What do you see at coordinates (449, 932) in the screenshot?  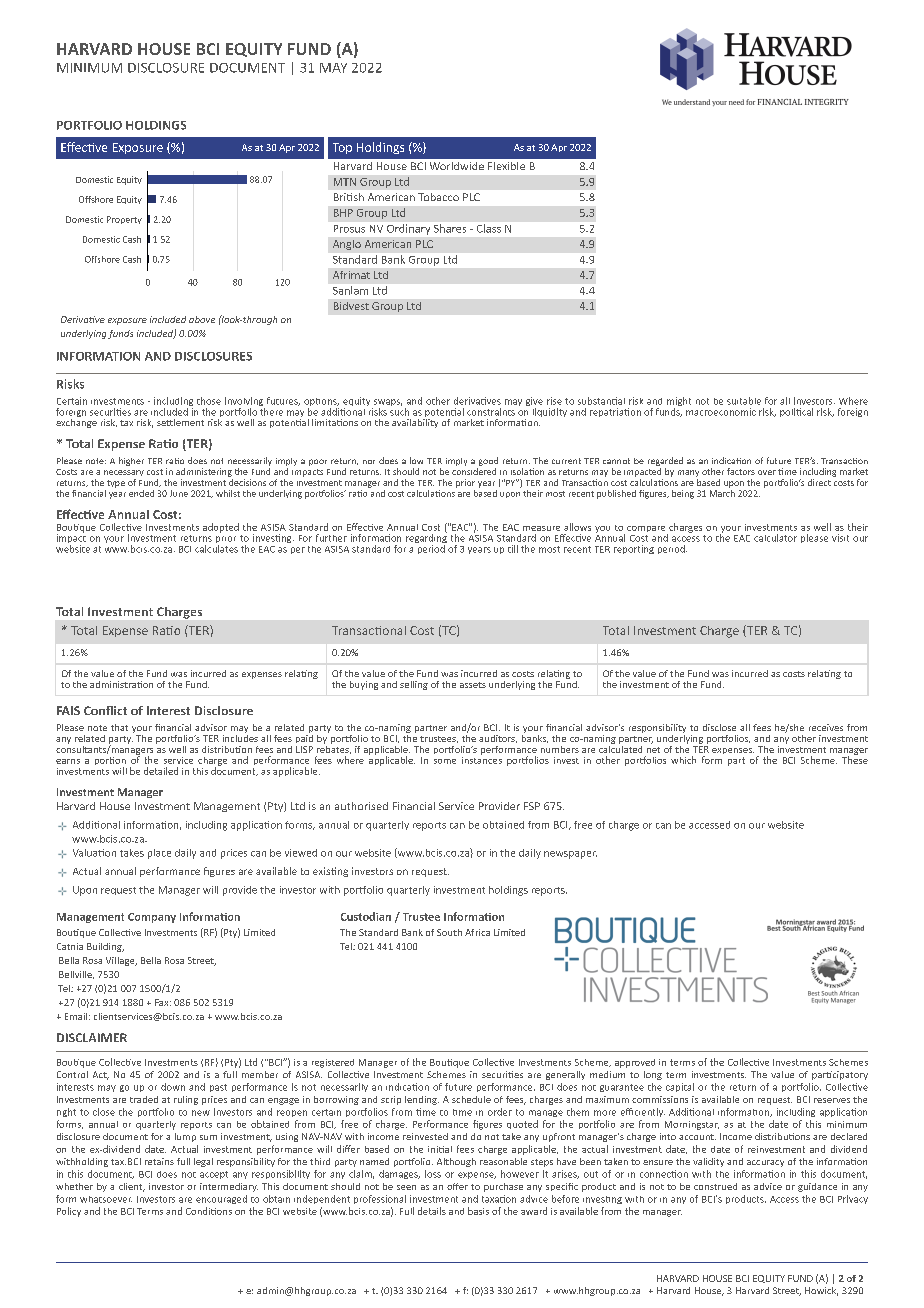 I see `South` at bounding box center [449, 932].
